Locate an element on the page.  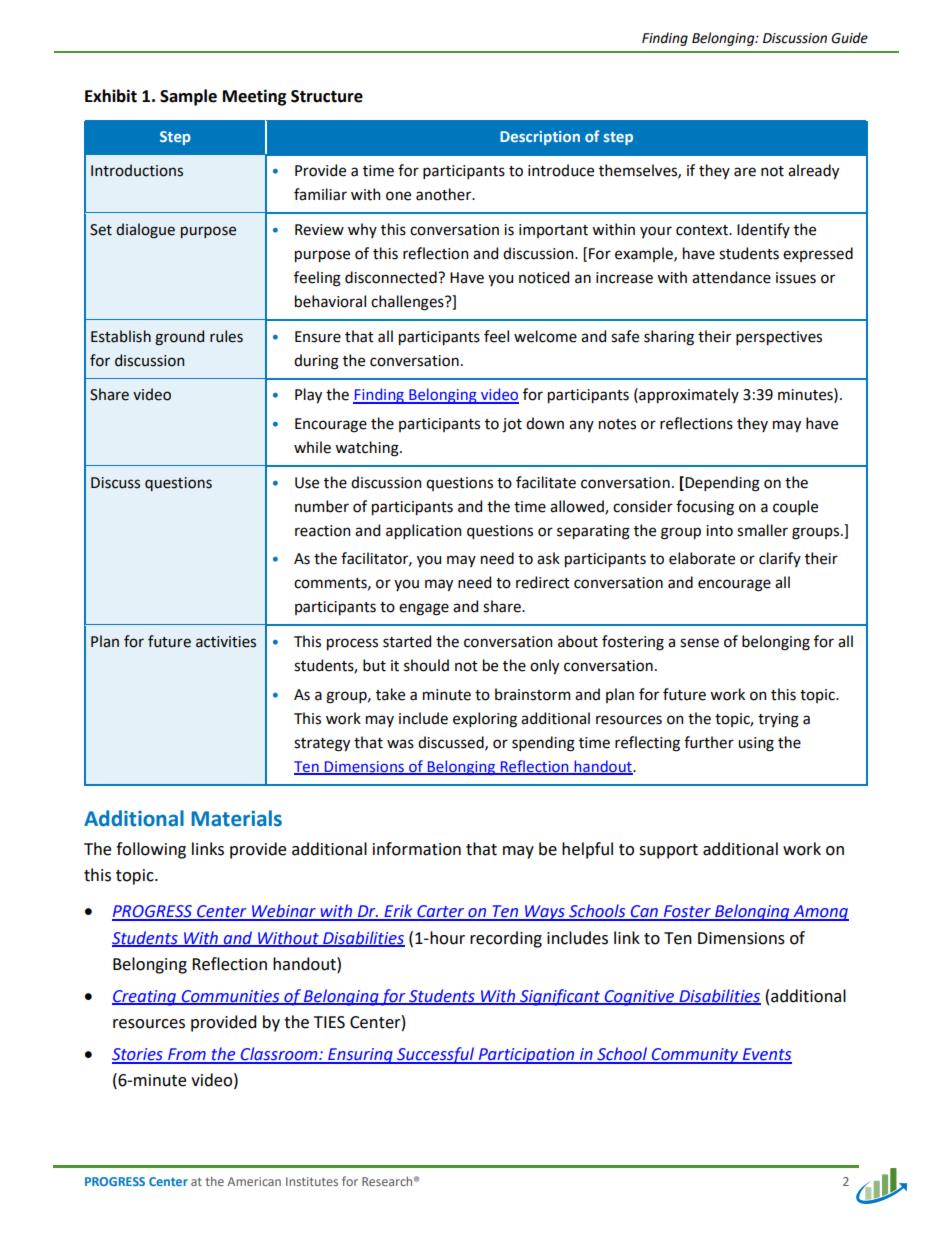
clarify is located at coordinates (780, 559).
